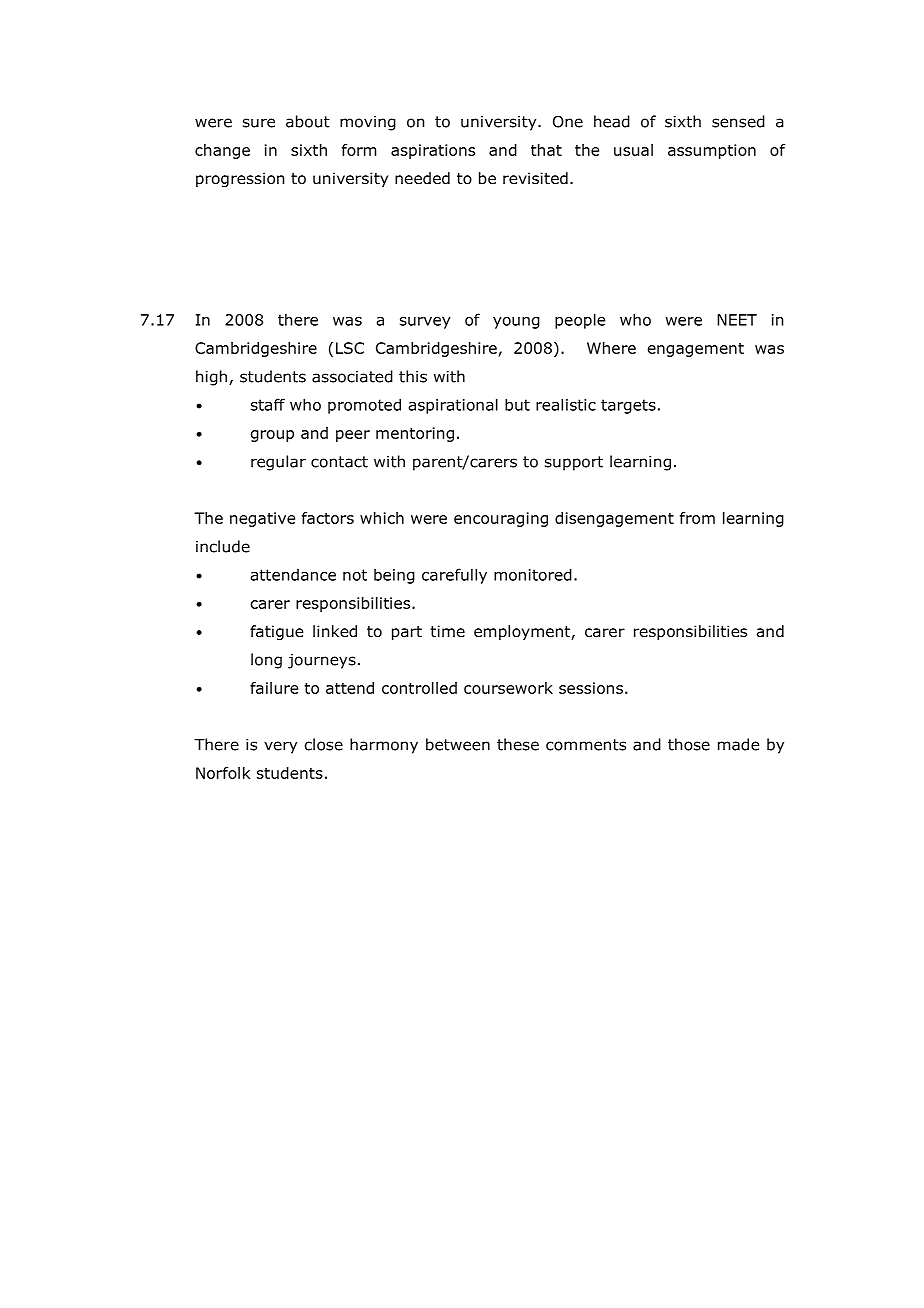 This document has width=924, height=1308. What do you see at coordinates (433, 151) in the document?
I see `aspirations` at bounding box center [433, 151].
